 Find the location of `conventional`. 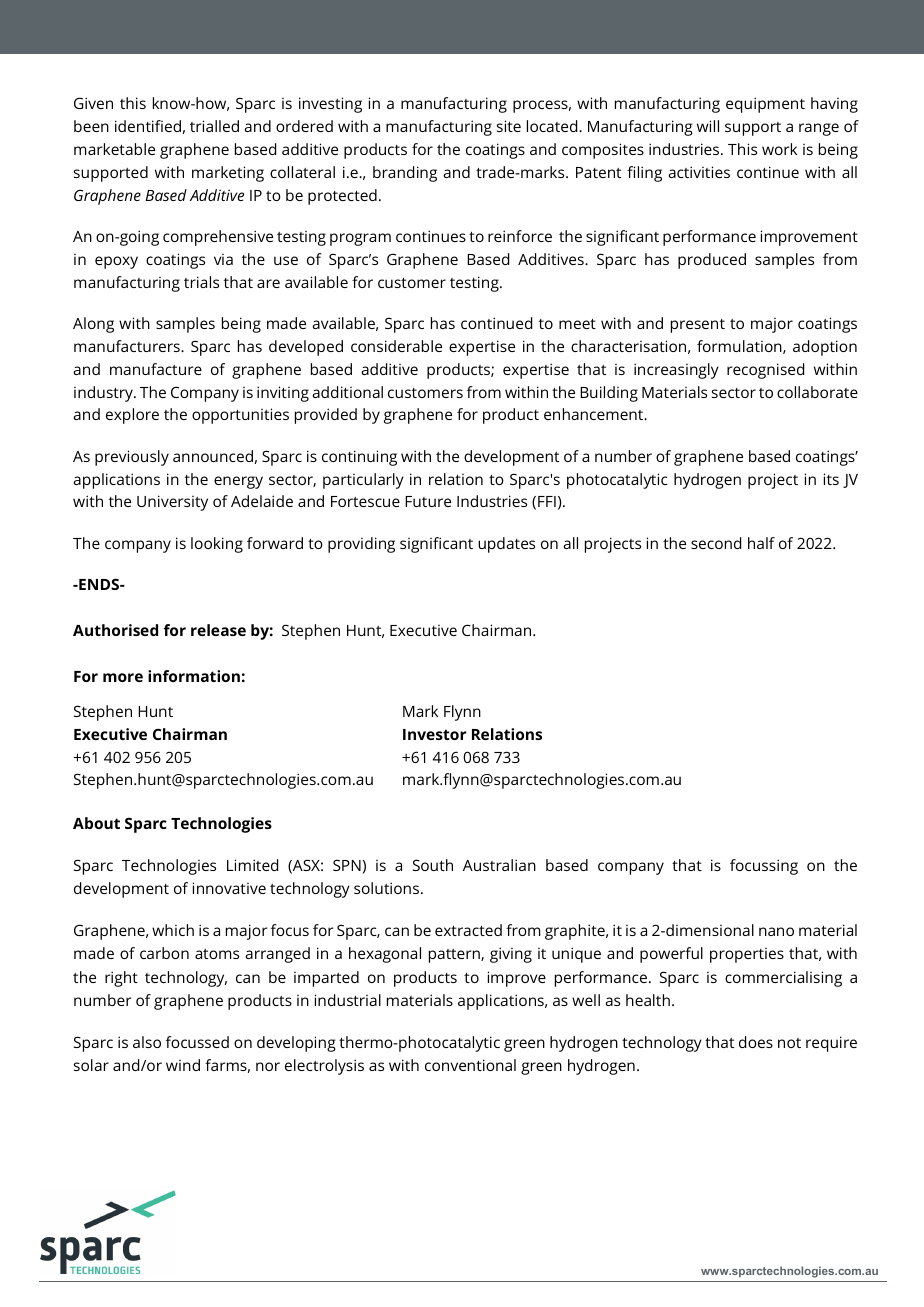

conventional is located at coordinates (470, 1065).
